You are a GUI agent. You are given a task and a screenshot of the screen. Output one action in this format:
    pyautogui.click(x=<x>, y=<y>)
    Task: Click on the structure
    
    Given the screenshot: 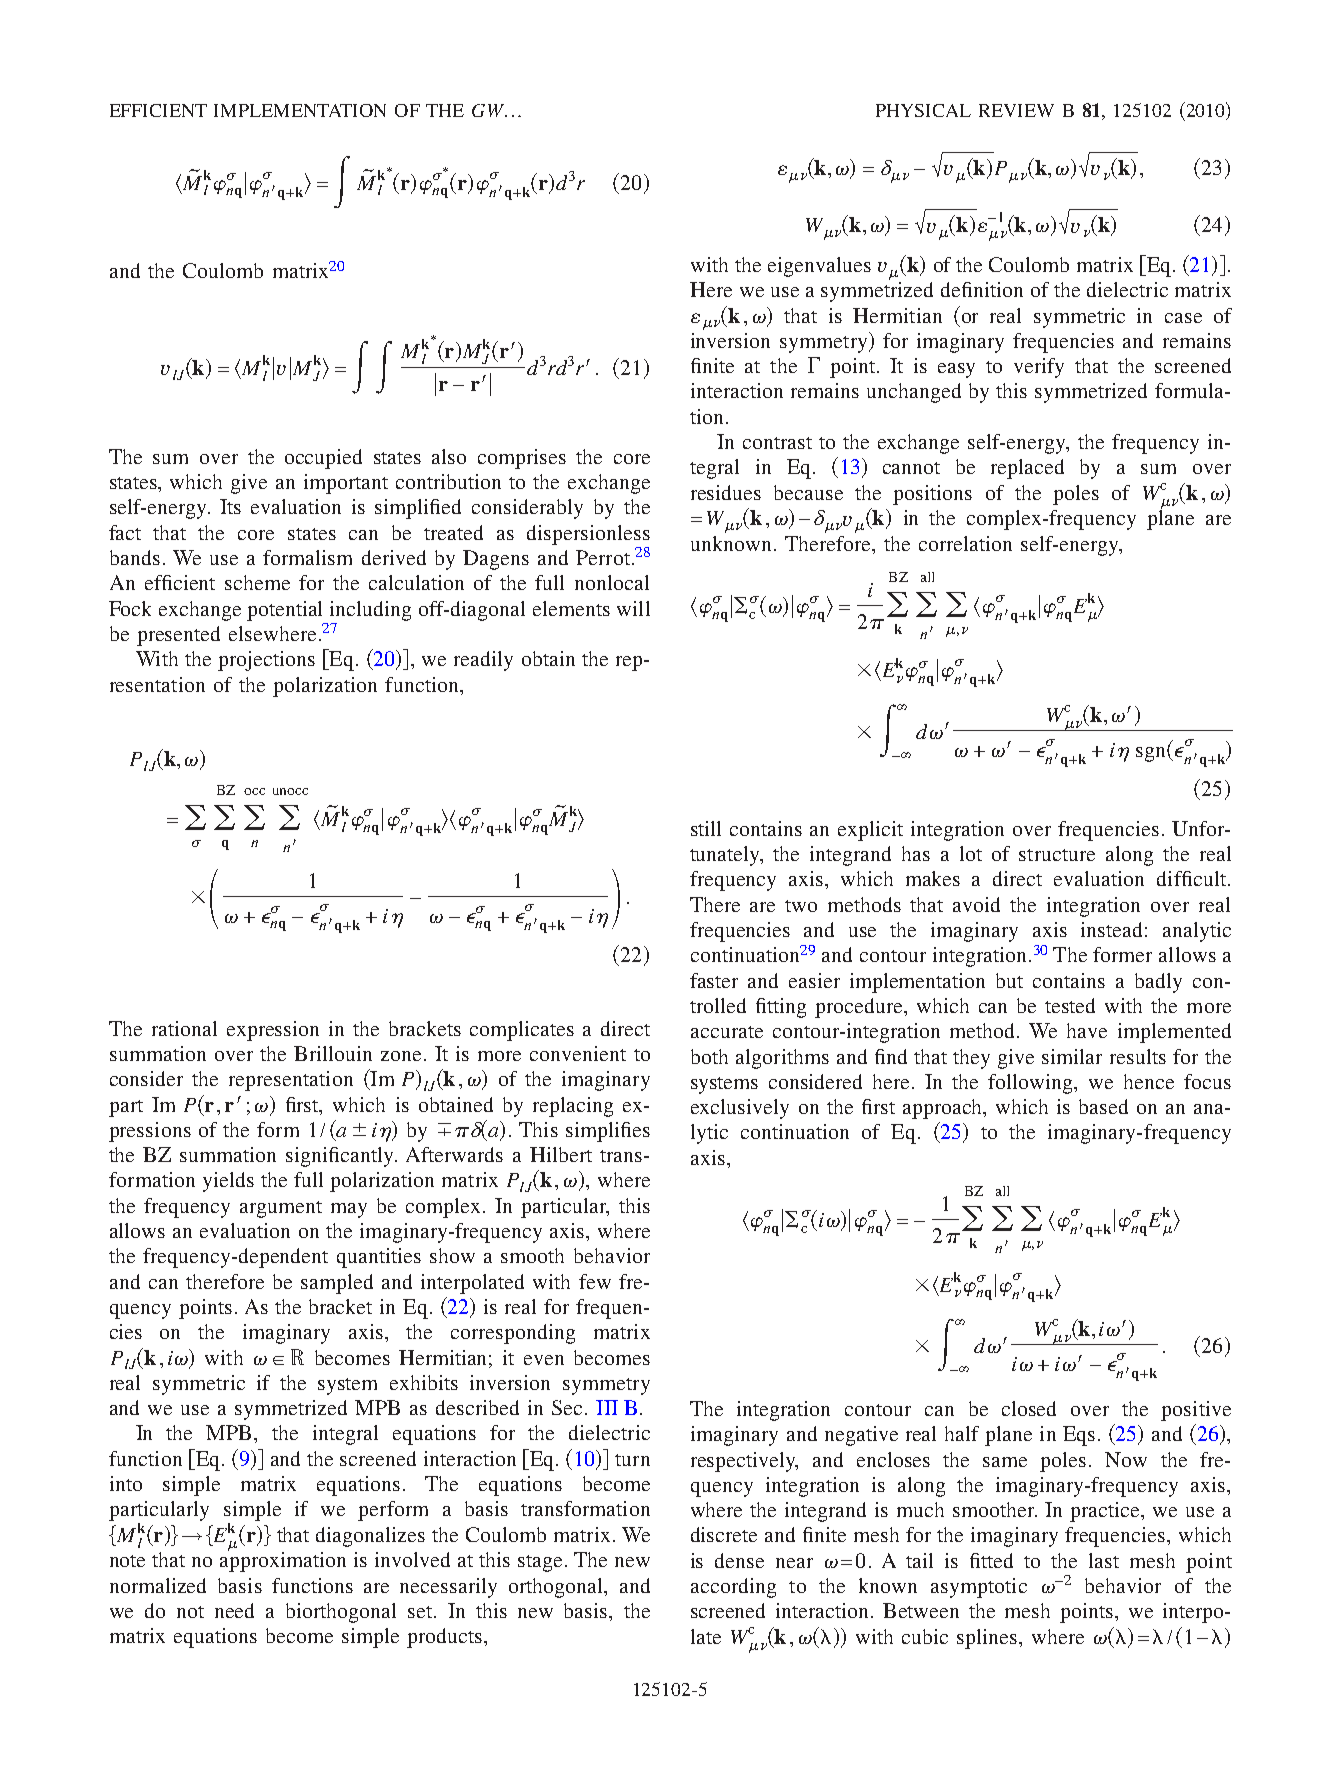 What is the action you would take?
    pyautogui.click(x=1057, y=855)
